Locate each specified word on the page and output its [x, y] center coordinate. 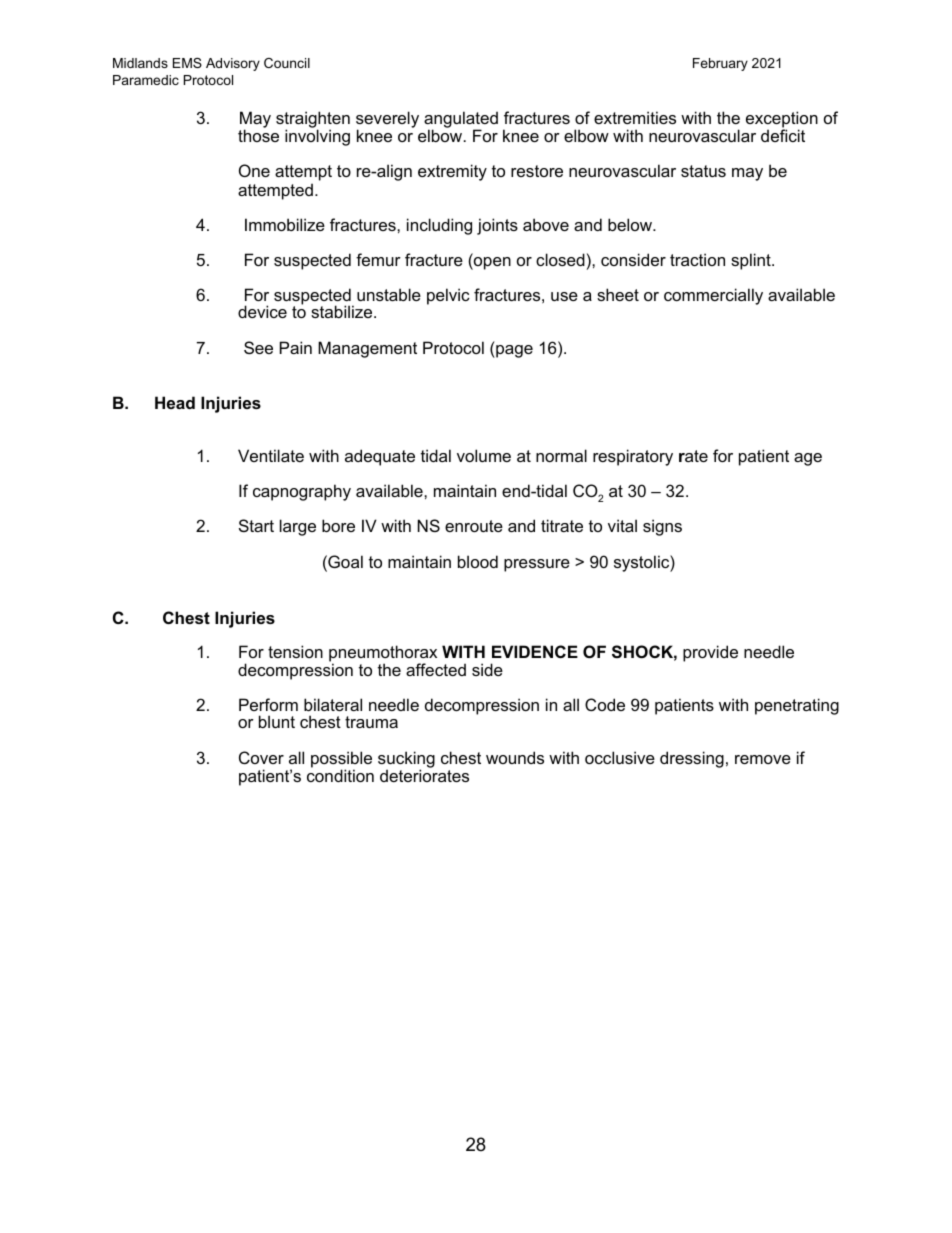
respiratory [633, 457]
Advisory [233, 64]
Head [175, 402]
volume [484, 455]
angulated [461, 121]
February [720, 64]
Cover [261, 757]
